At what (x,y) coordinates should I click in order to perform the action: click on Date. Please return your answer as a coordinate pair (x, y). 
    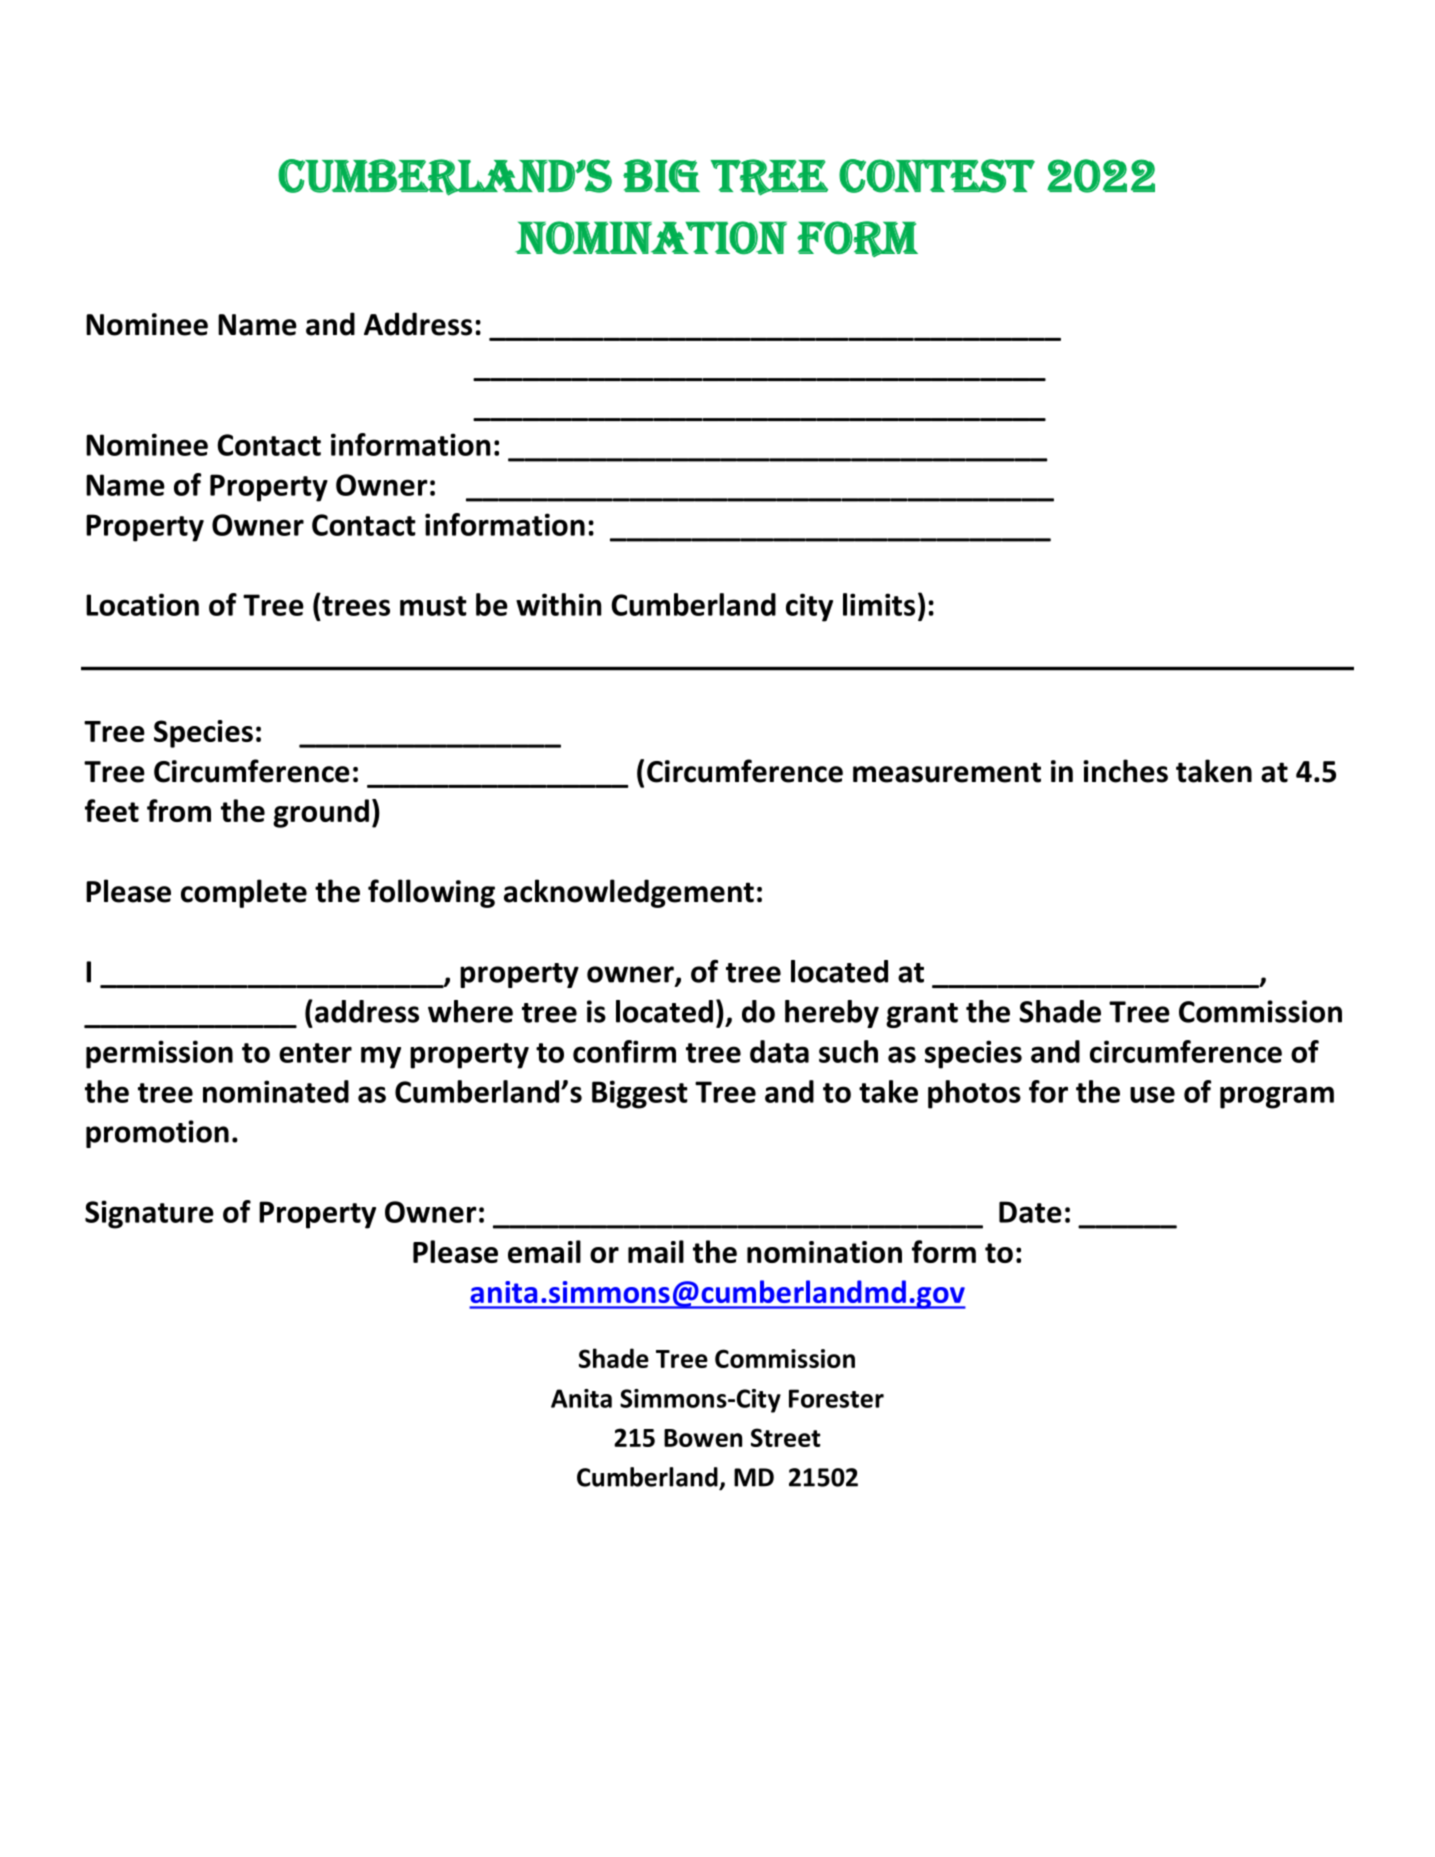
    Looking at the image, I should click on (1030, 1212).
